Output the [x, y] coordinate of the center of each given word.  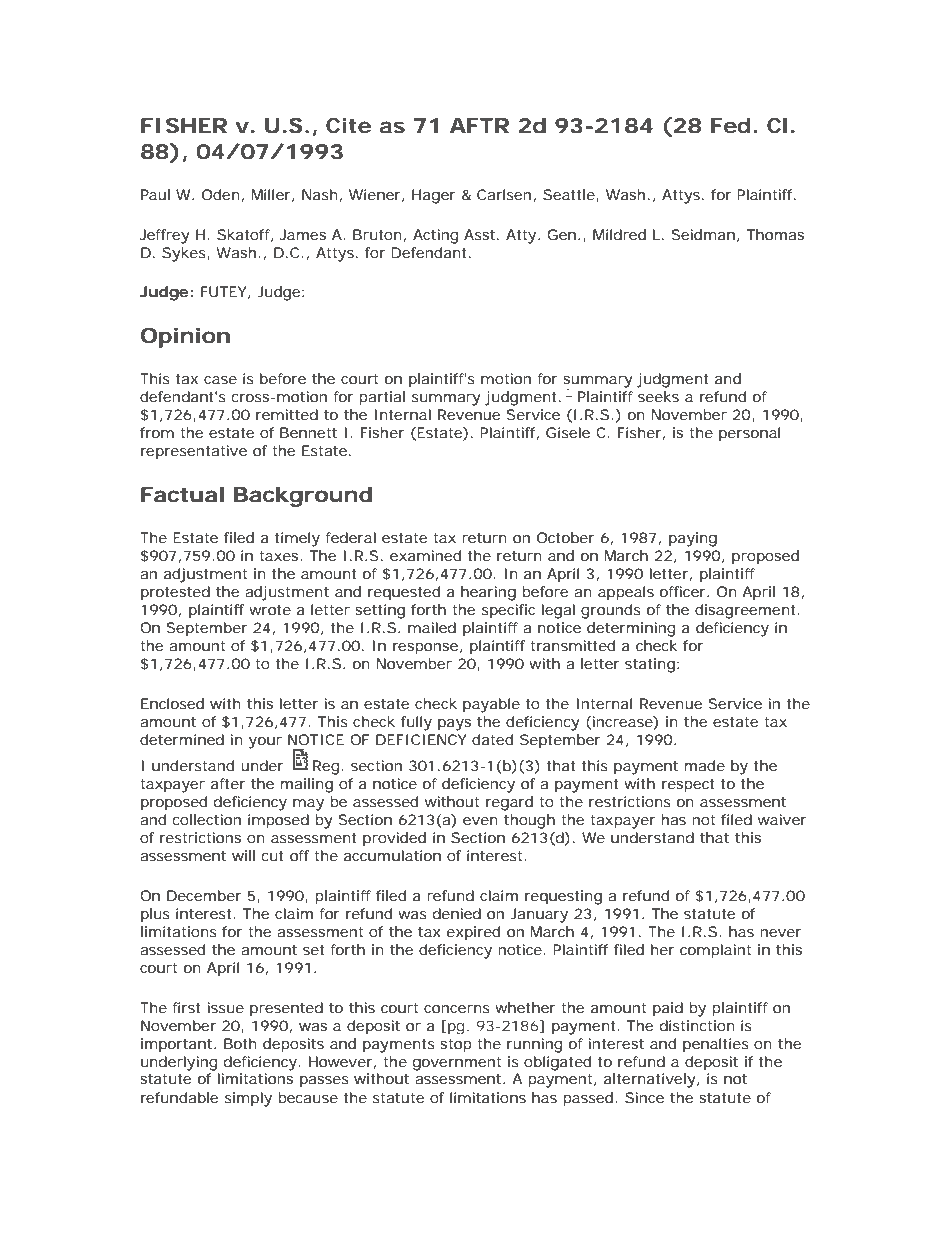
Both [240, 1043]
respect [688, 786]
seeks [658, 396]
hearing [488, 593]
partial [382, 398]
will [243, 855]
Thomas [775, 234]
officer [684, 591]
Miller [273, 195]
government [457, 1064]
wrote [270, 610]
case [220, 380]
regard [509, 803]
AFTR [479, 125]
